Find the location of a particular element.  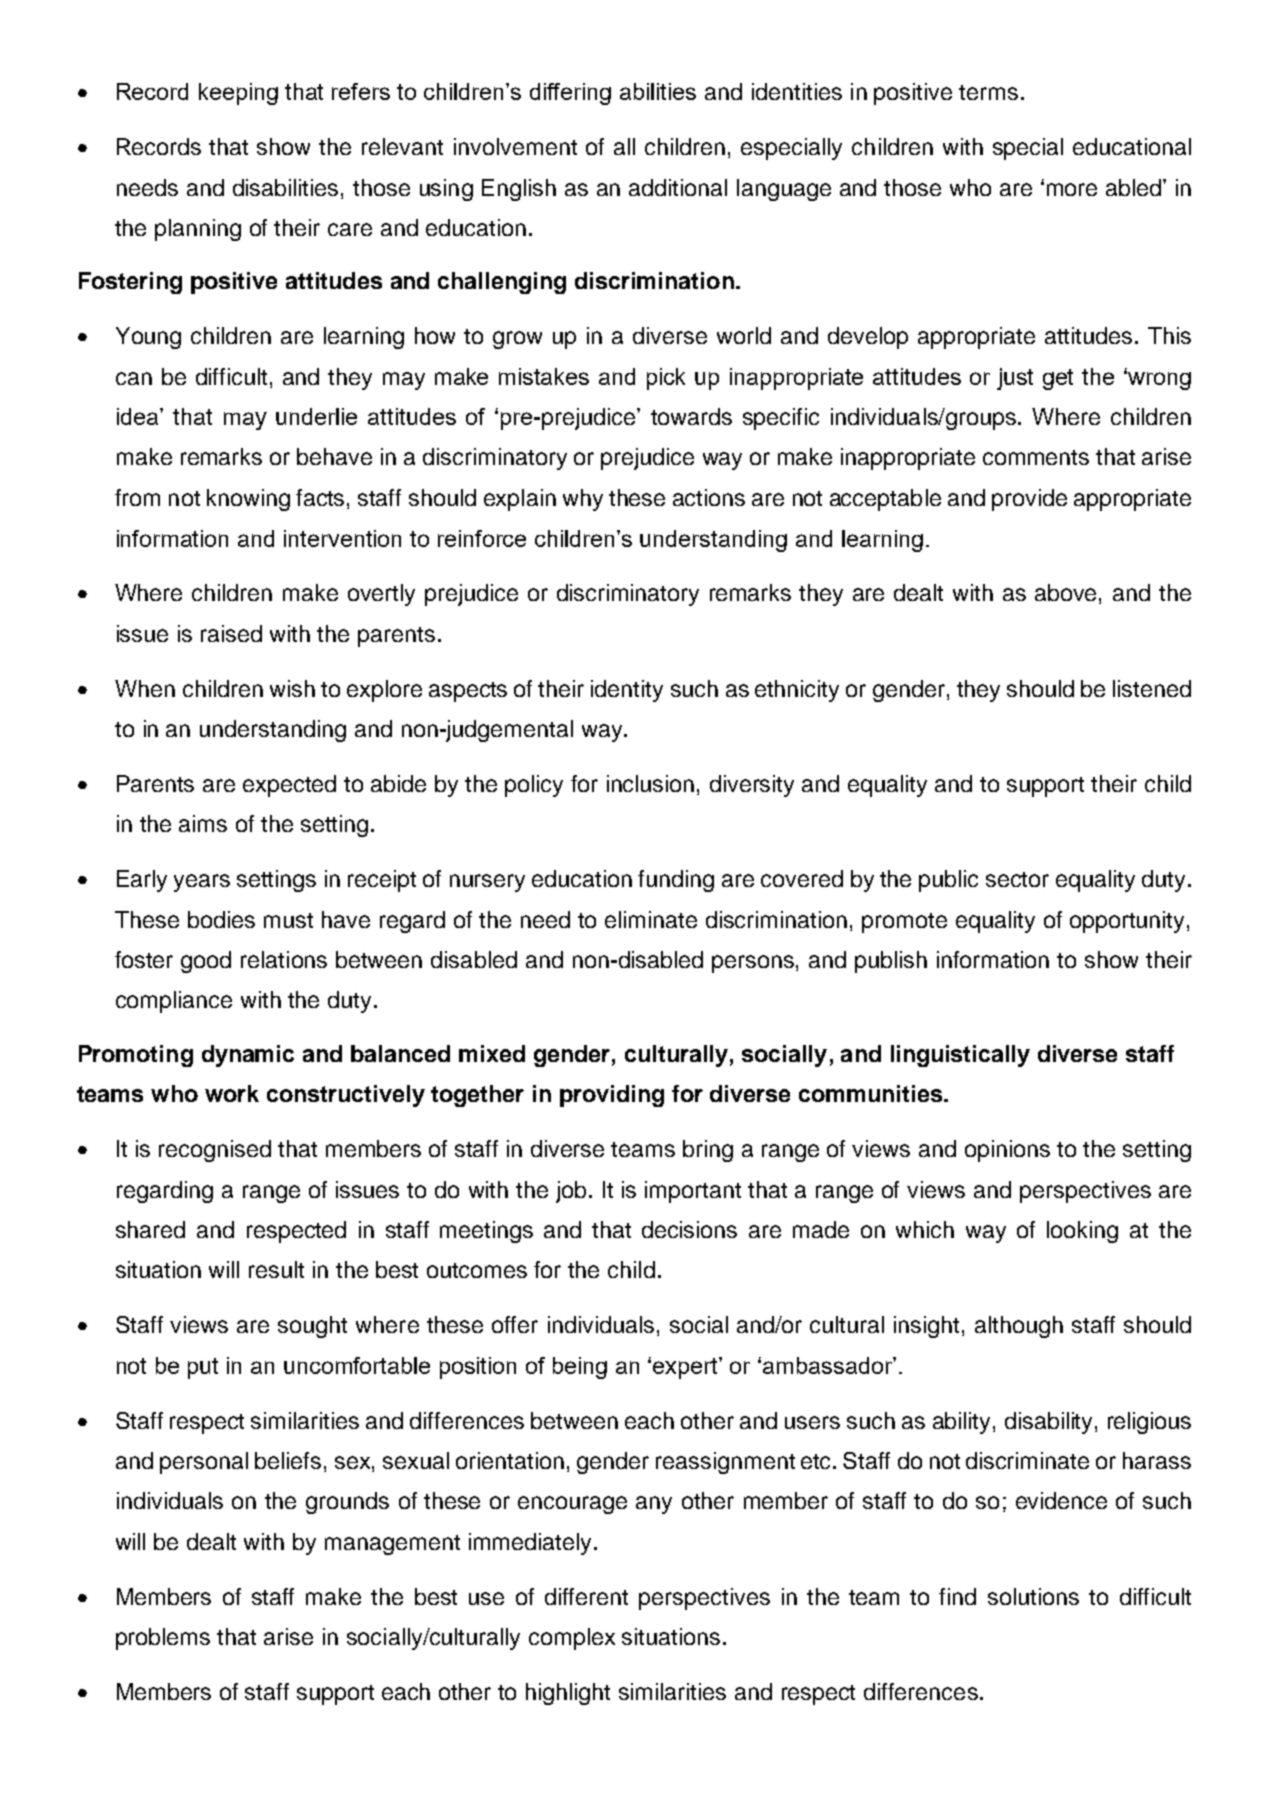

problems is located at coordinates (163, 1639).
